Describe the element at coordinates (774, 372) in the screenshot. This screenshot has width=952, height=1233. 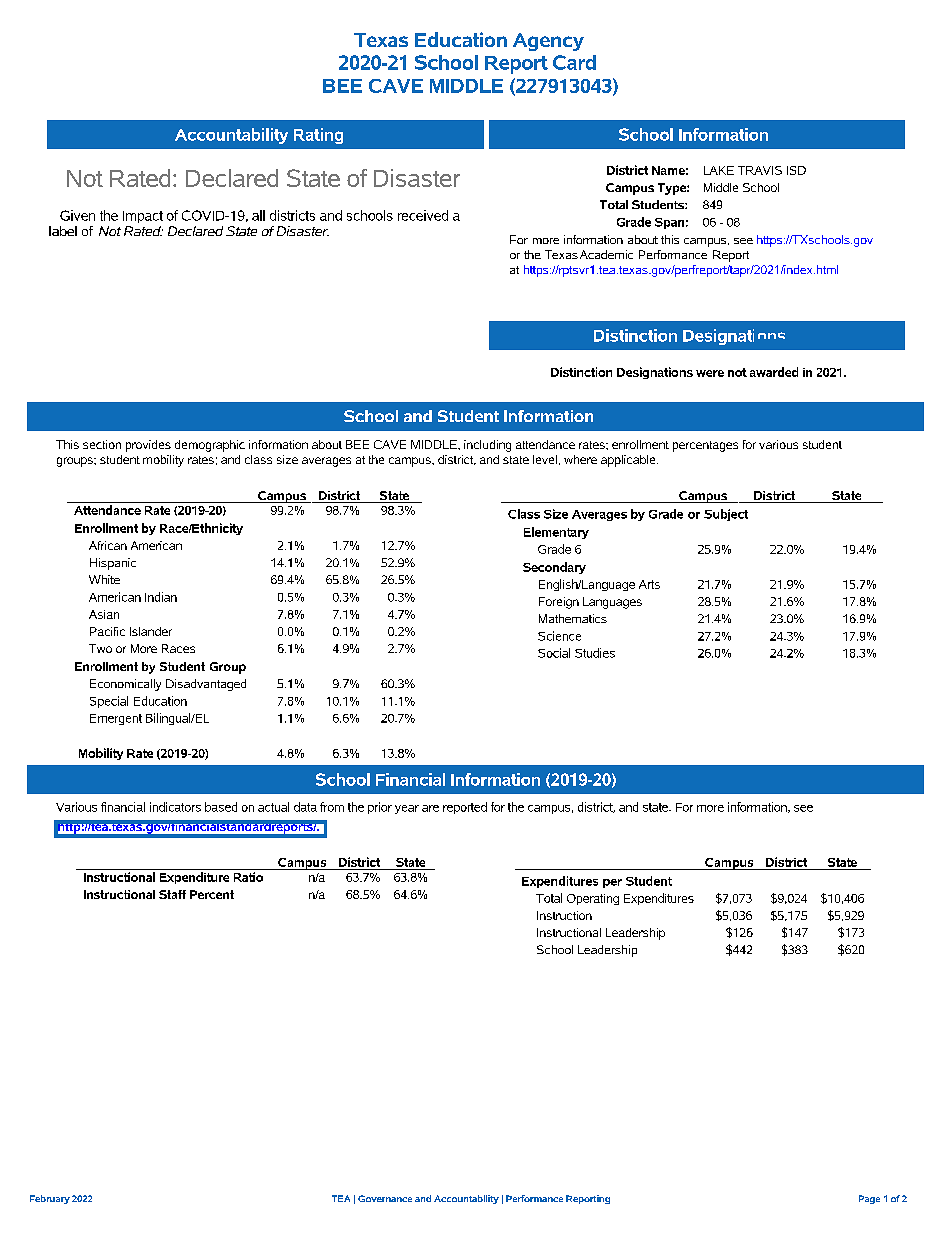
I see `awarded` at that location.
